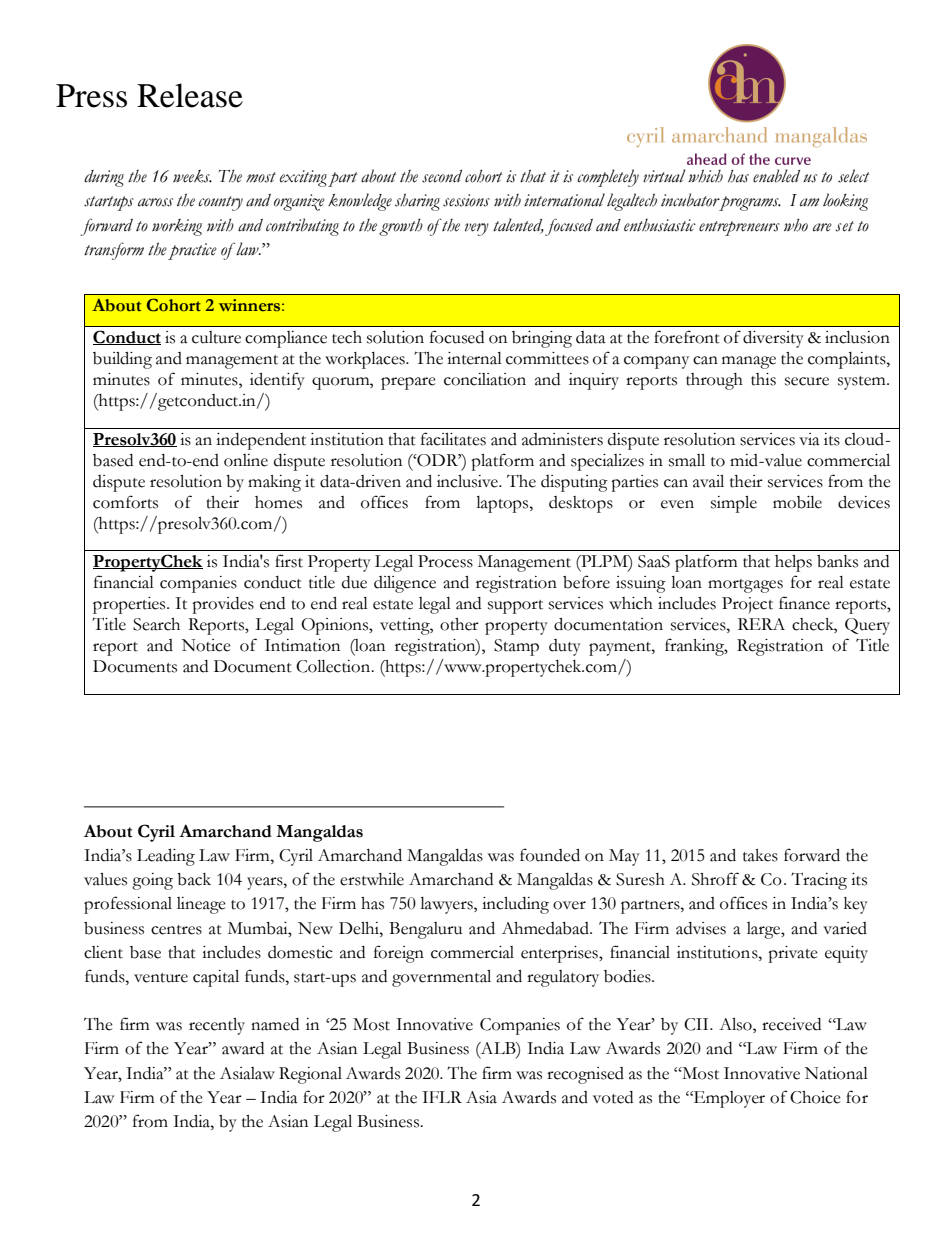 Image resolution: width=952 pixels, height=1233 pixels. What do you see at coordinates (216, 337) in the screenshot?
I see `culture` at bounding box center [216, 337].
